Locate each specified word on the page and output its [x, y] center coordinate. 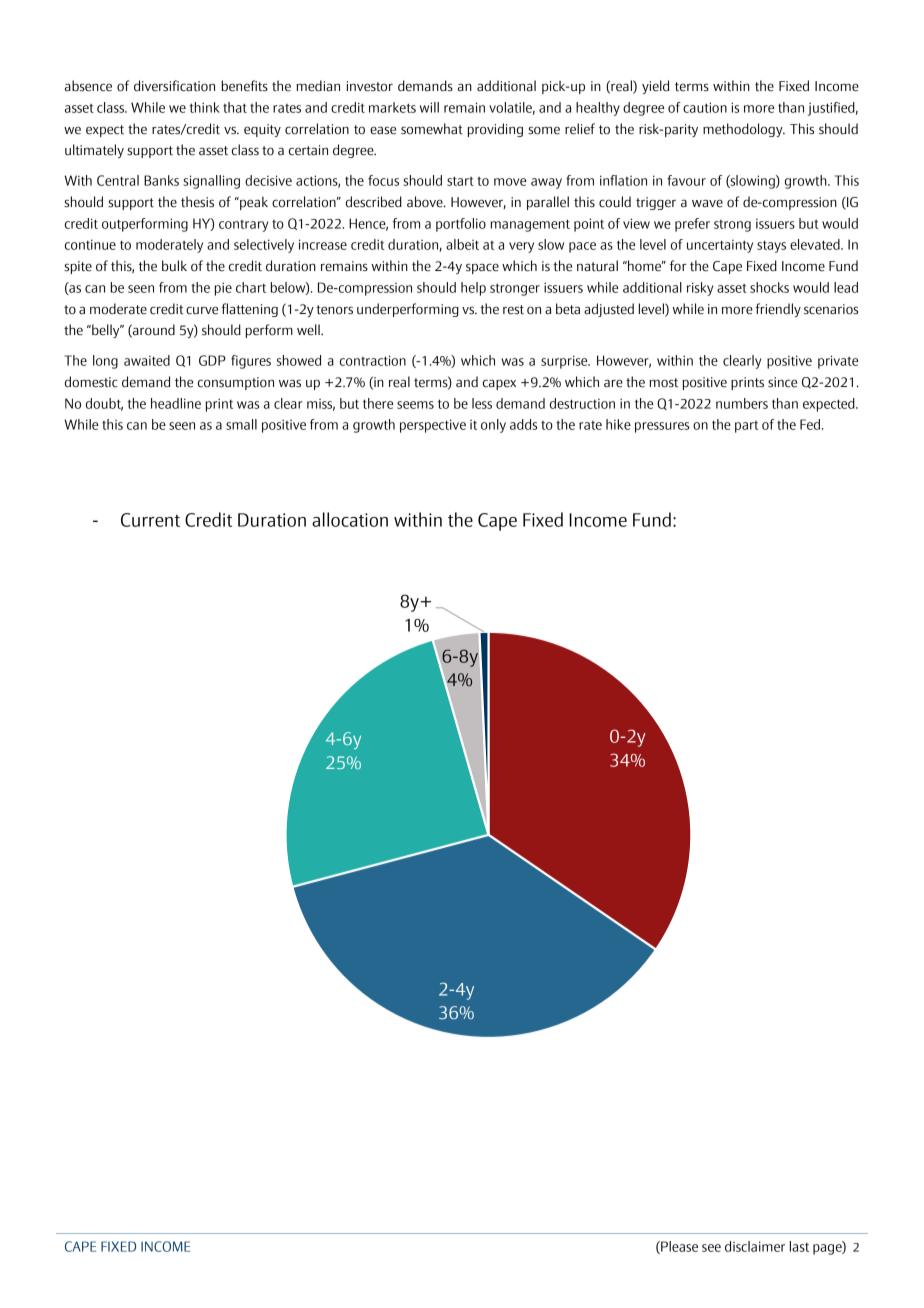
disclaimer [755, 1246]
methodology [744, 130]
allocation [350, 519]
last [799, 1246]
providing [495, 130]
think [205, 107]
